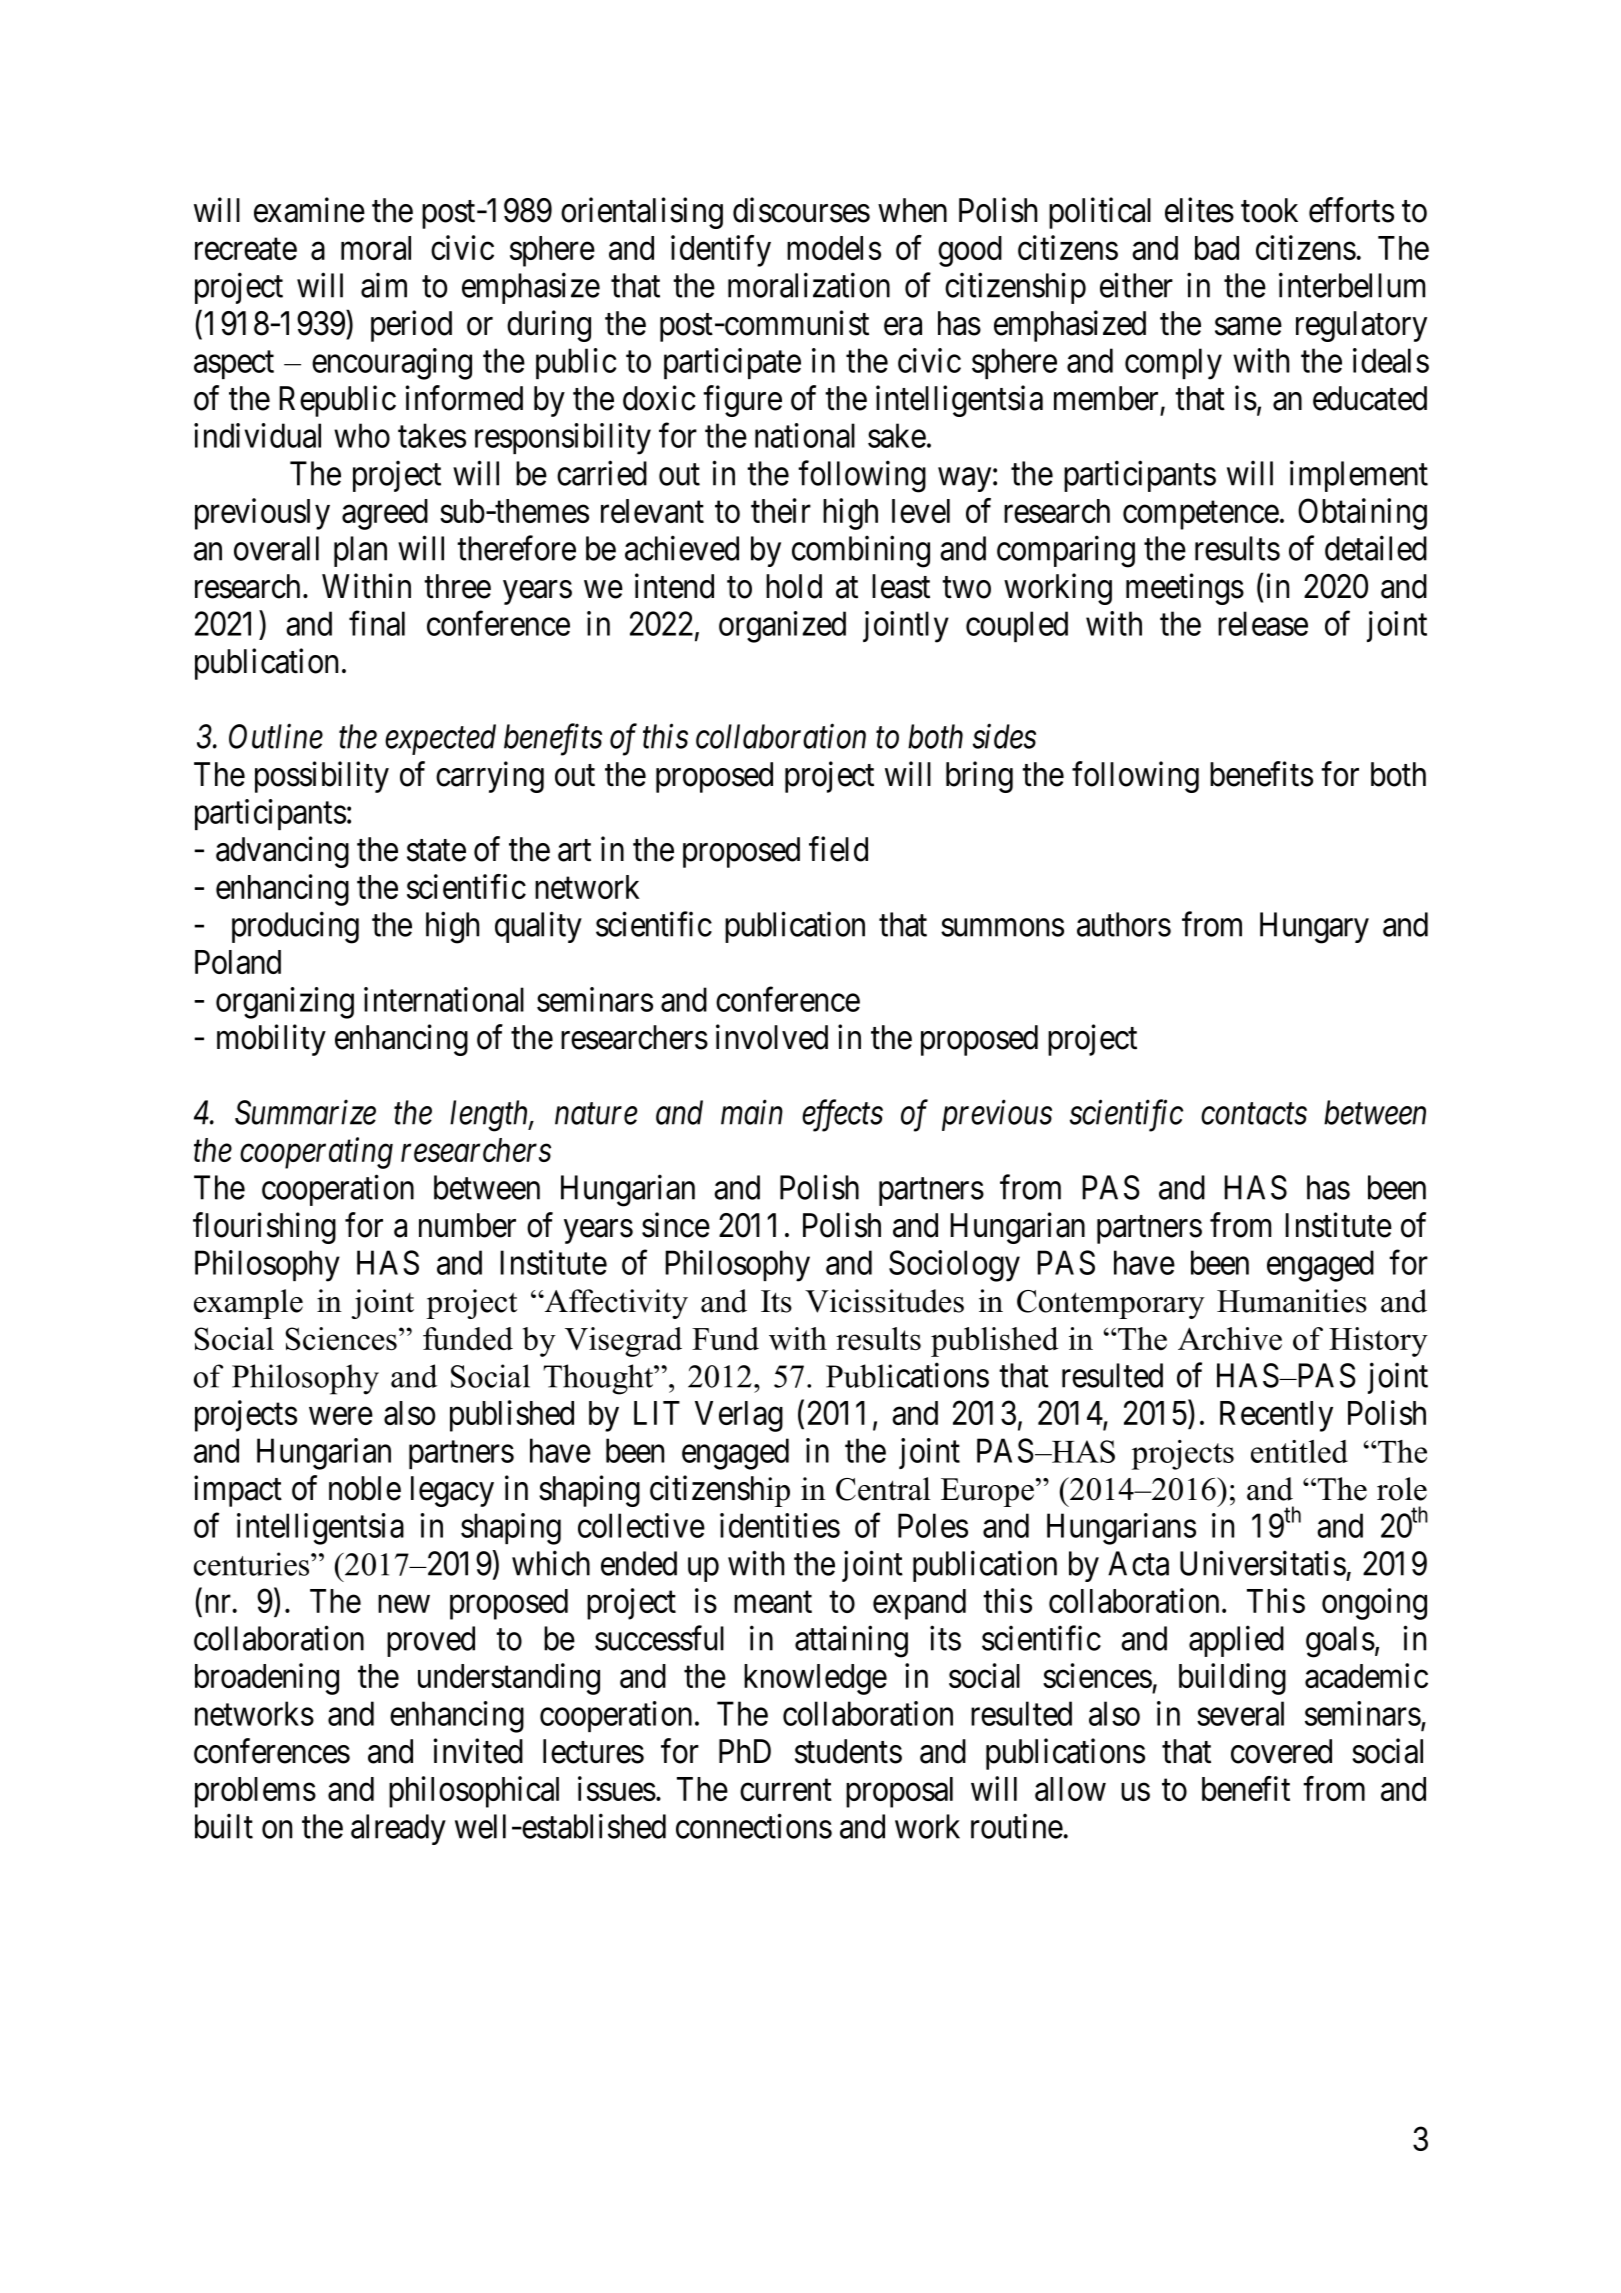 This image has height=2293, width=1621. Describe the element at coordinates (1263, 623) in the image. I see `release` at that location.
